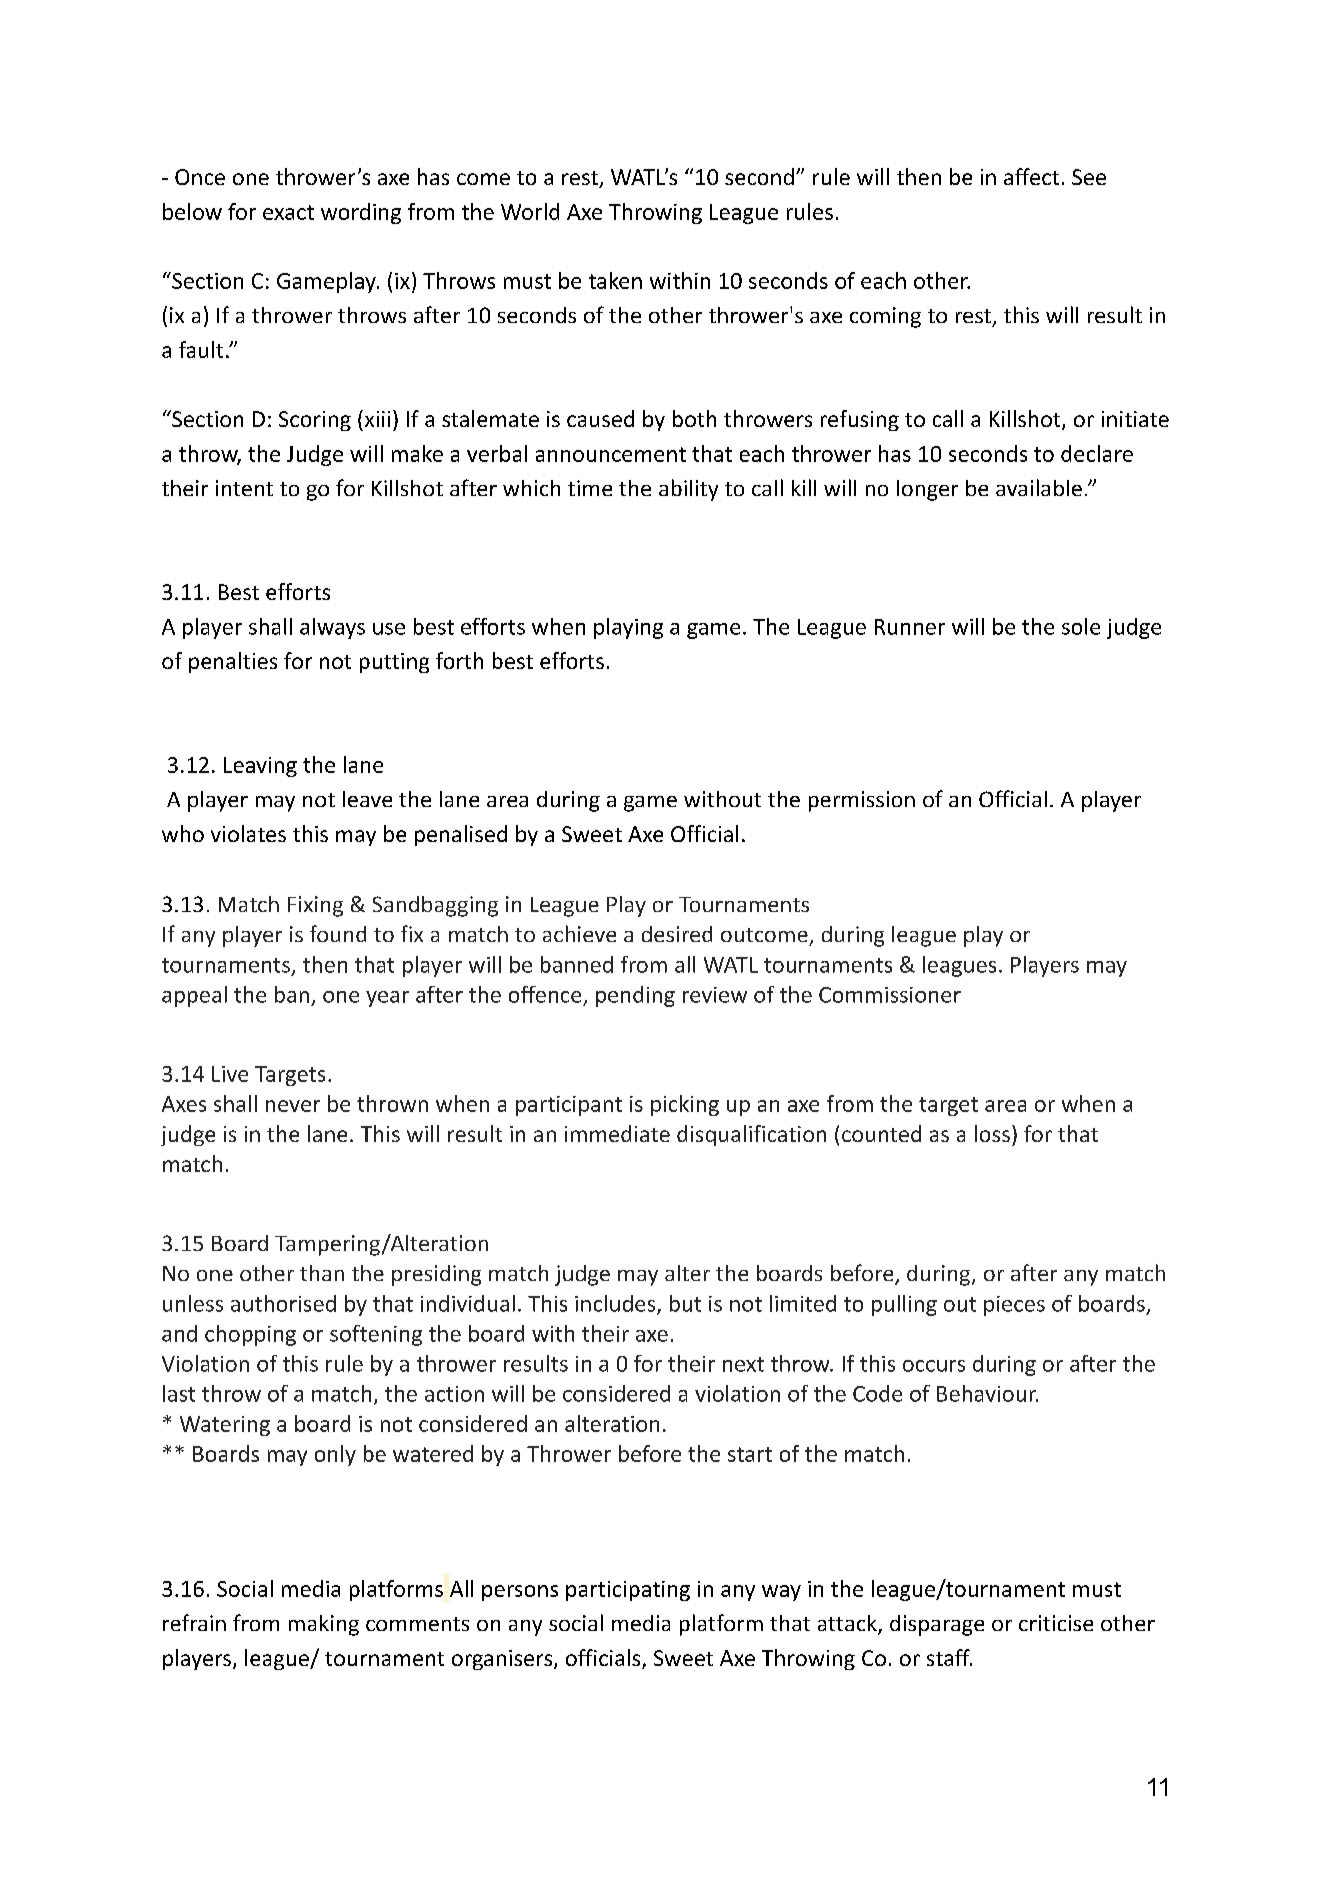 The width and height of the document is (1334, 1885). I want to click on exact, so click(288, 212).
